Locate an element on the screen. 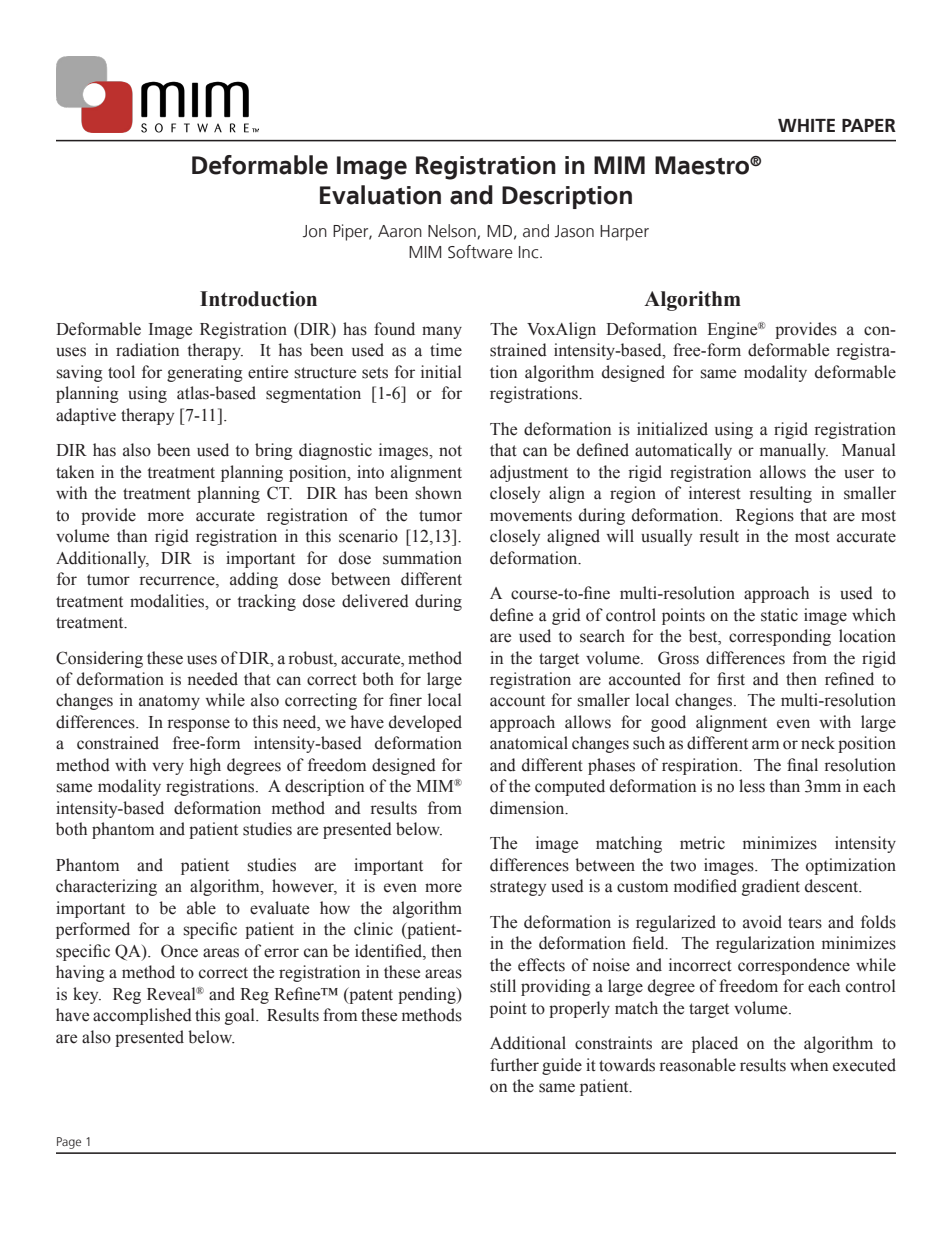  when is located at coordinates (809, 1065).
